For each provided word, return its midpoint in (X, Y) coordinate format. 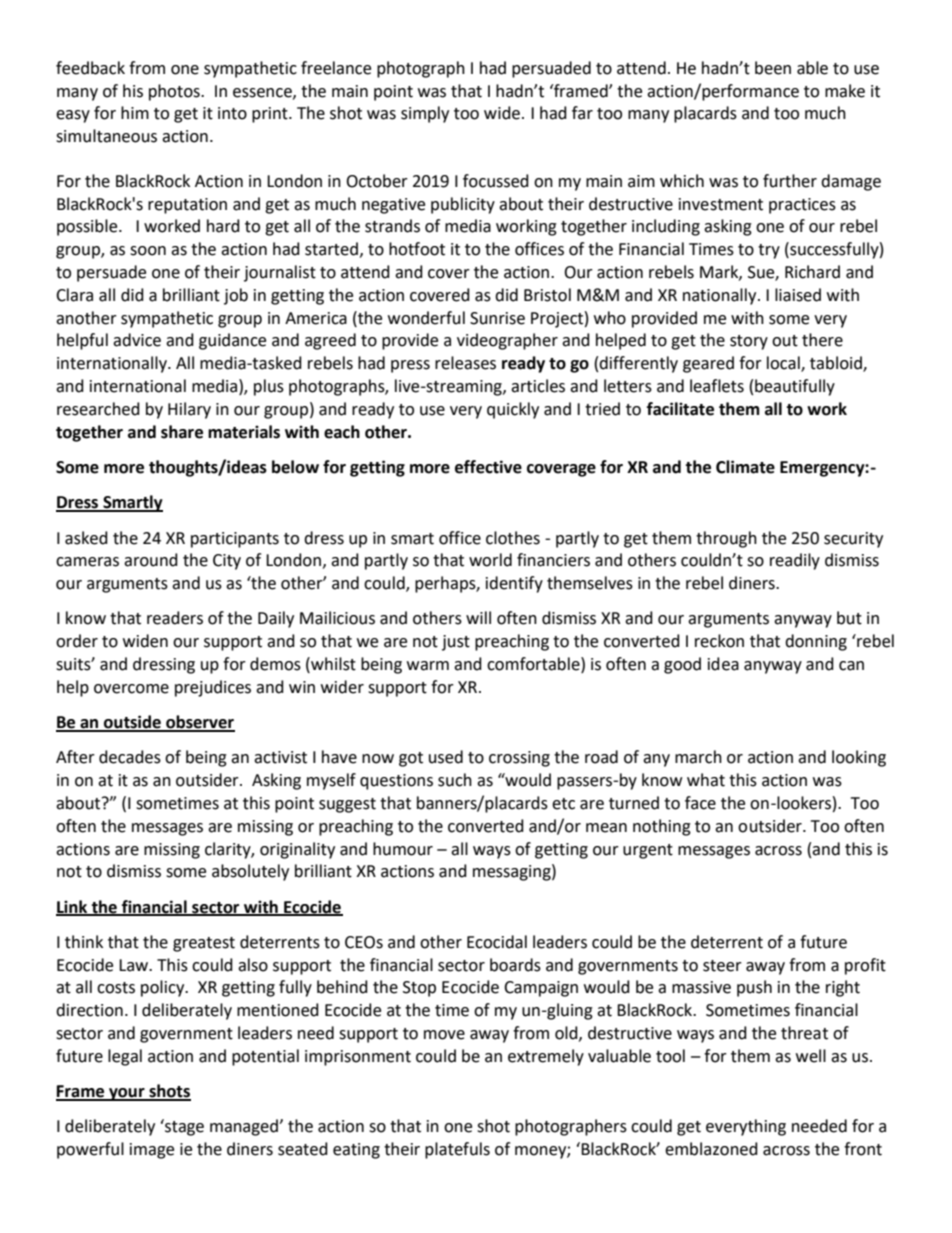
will (478, 617)
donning (816, 642)
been (773, 68)
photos (175, 92)
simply (425, 114)
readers (175, 618)
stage (183, 1127)
